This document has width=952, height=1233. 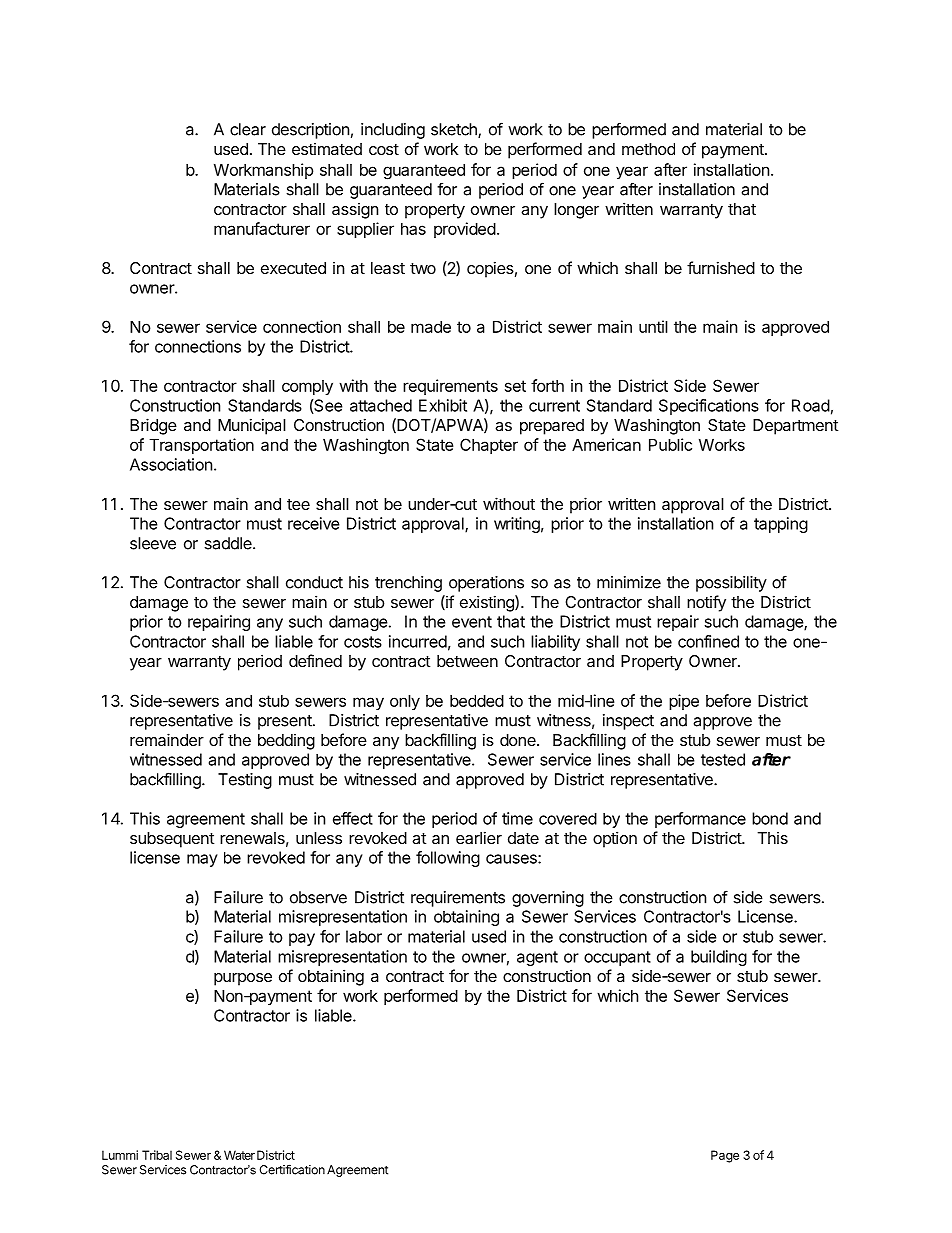 What do you see at coordinates (465, 230) in the document?
I see `provided` at bounding box center [465, 230].
